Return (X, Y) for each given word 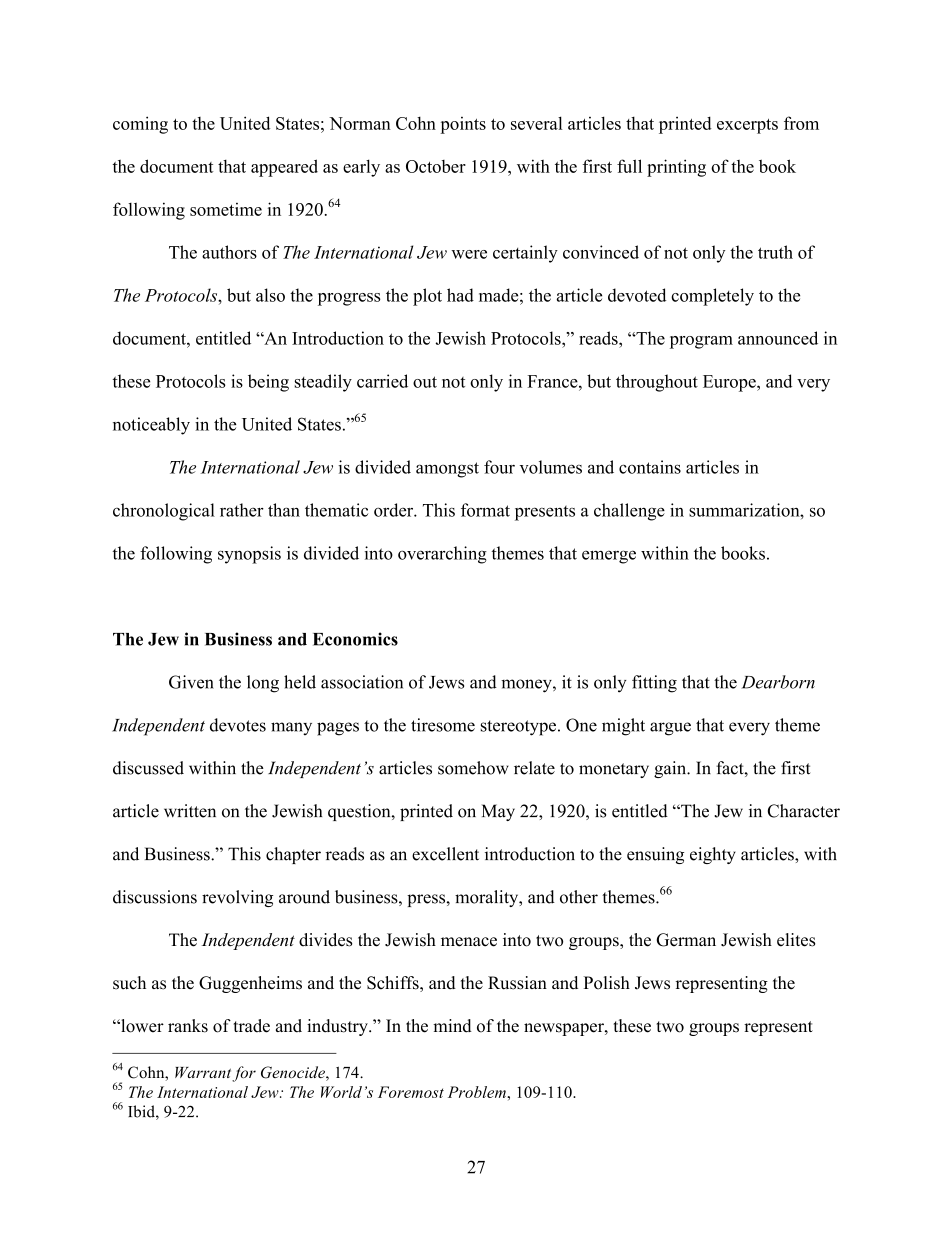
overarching (442, 555)
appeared (284, 168)
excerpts (747, 126)
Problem (478, 1092)
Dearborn (778, 682)
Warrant (203, 1072)
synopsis (249, 555)
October (436, 166)
